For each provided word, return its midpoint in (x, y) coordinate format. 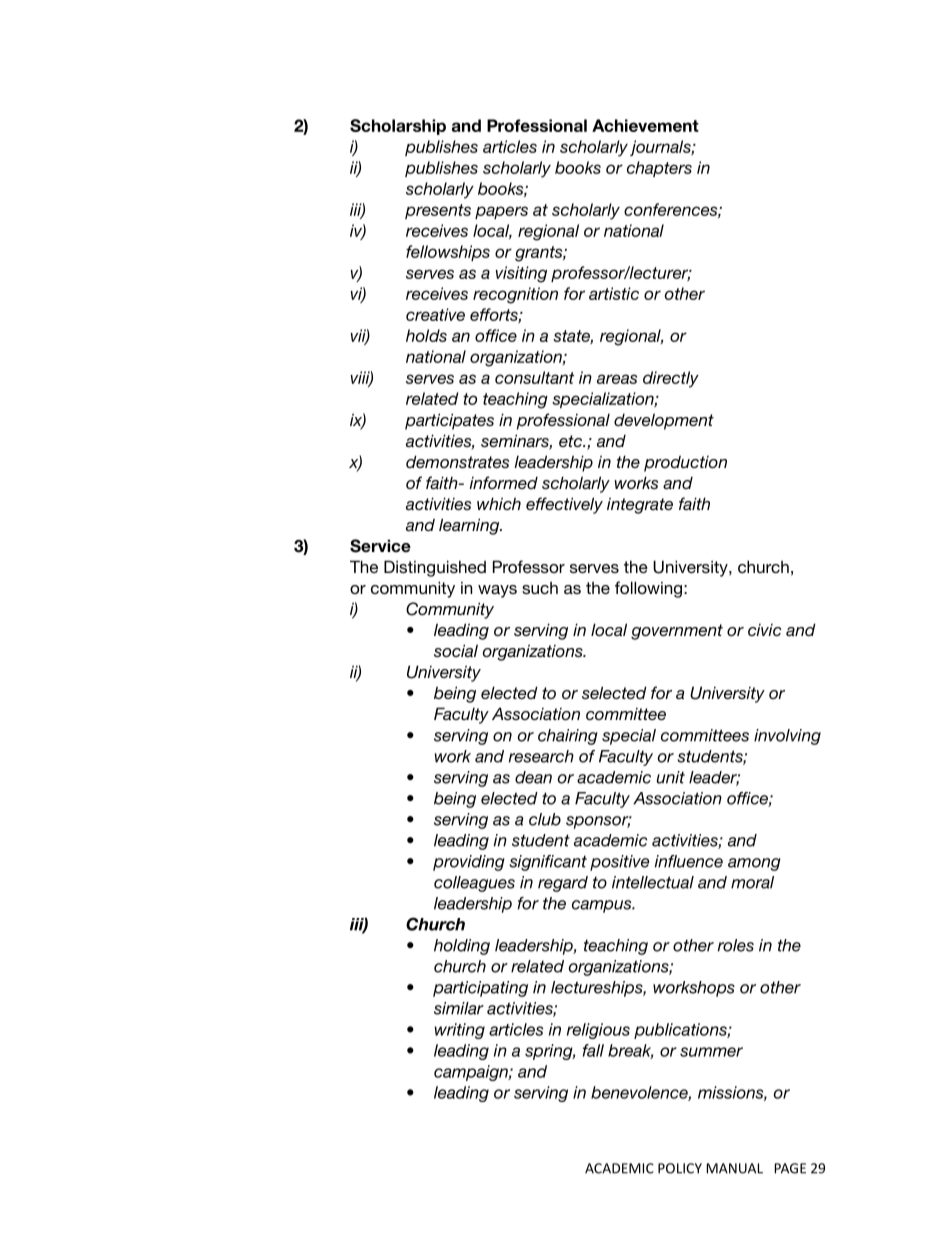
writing (459, 1031)
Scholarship (398, 127)
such (540, 588)
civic (765, 630)
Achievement (645, 125)
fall (593, 1050)
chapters (659, 169)
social (456, 650)
